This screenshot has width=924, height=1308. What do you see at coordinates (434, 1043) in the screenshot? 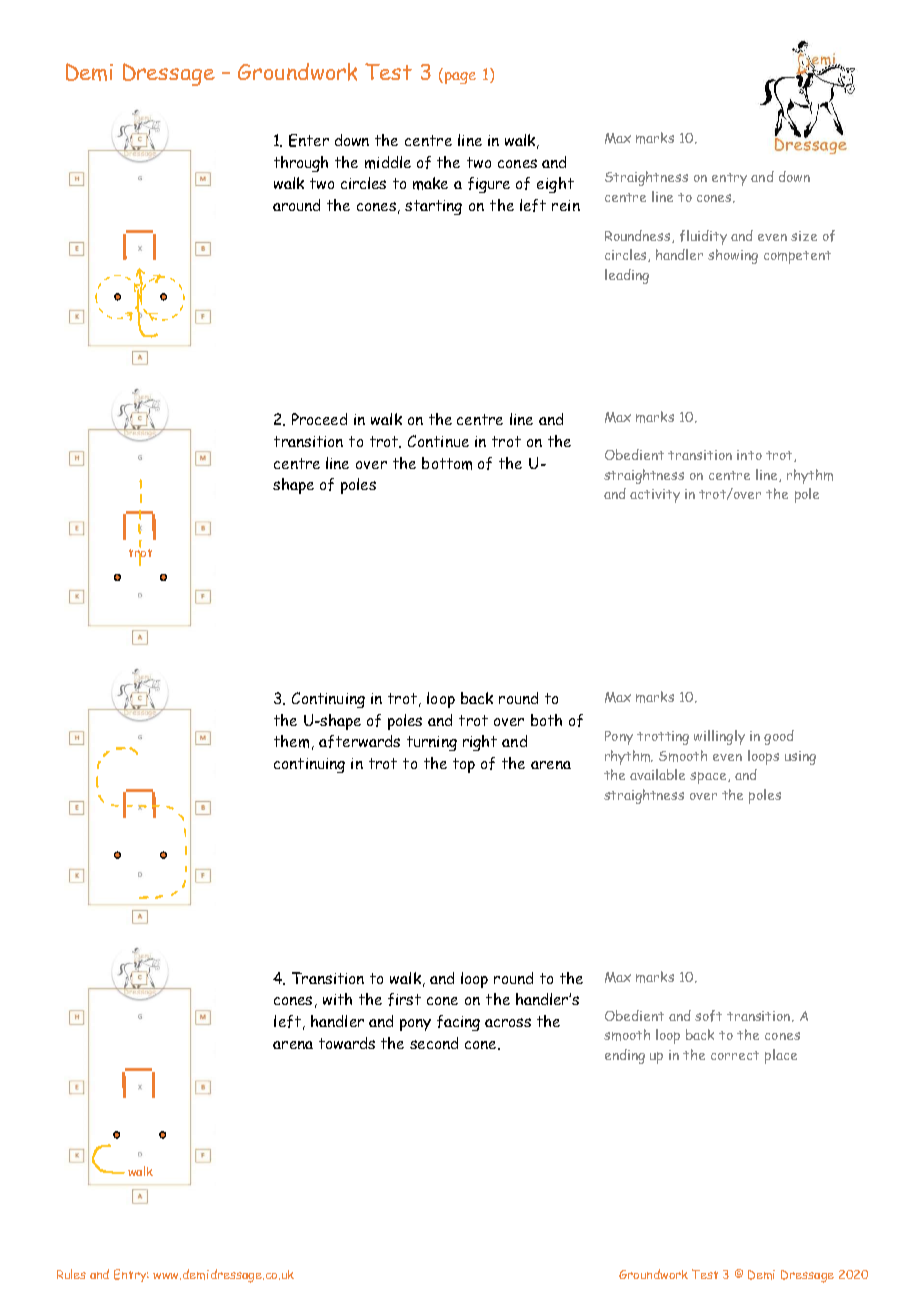
I see `second` at bounding box center [434, 1043].
